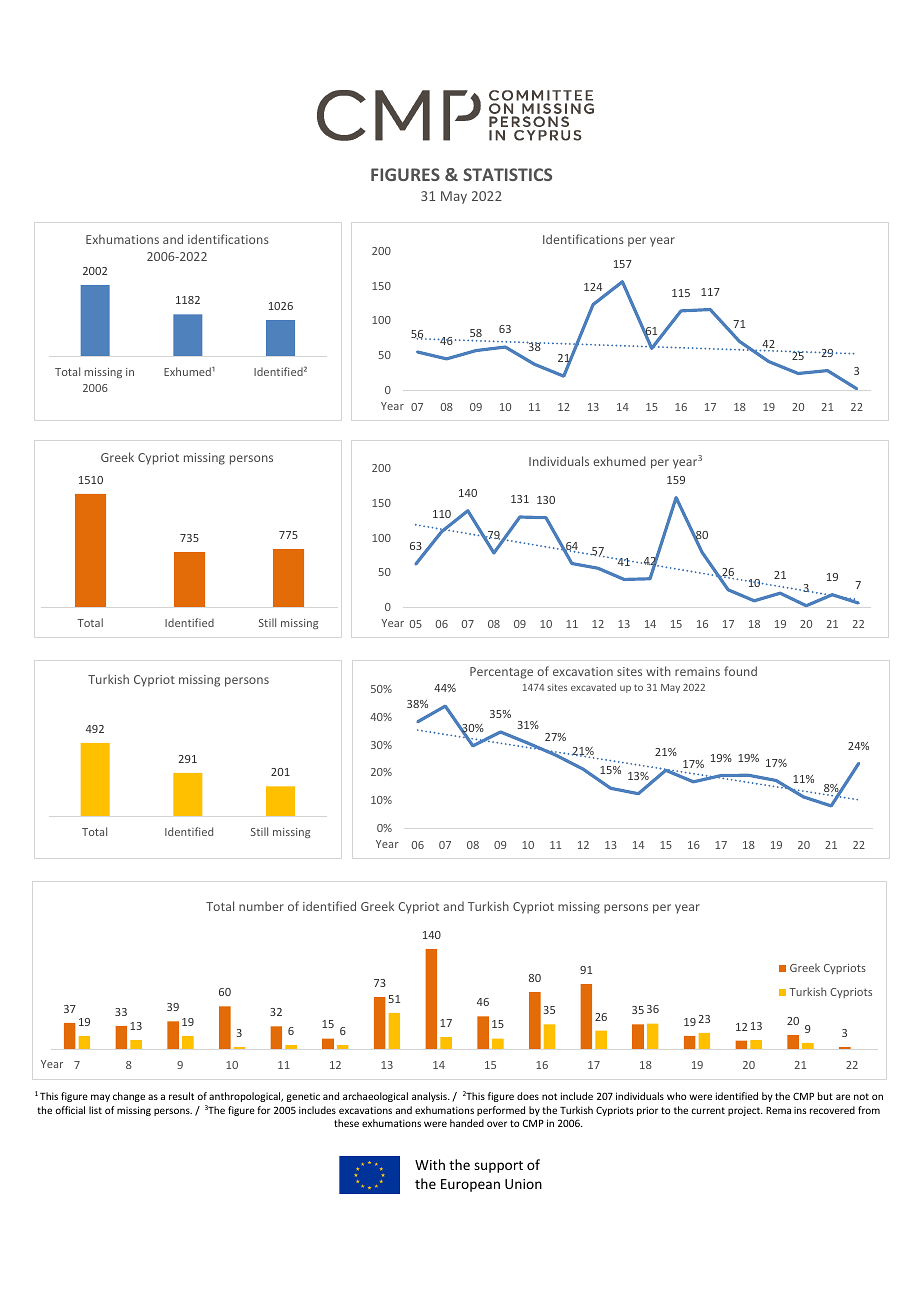 Image resolution: width=924 pixels, height=1308 pixels. I want to click on but, so click(825, 1096).
